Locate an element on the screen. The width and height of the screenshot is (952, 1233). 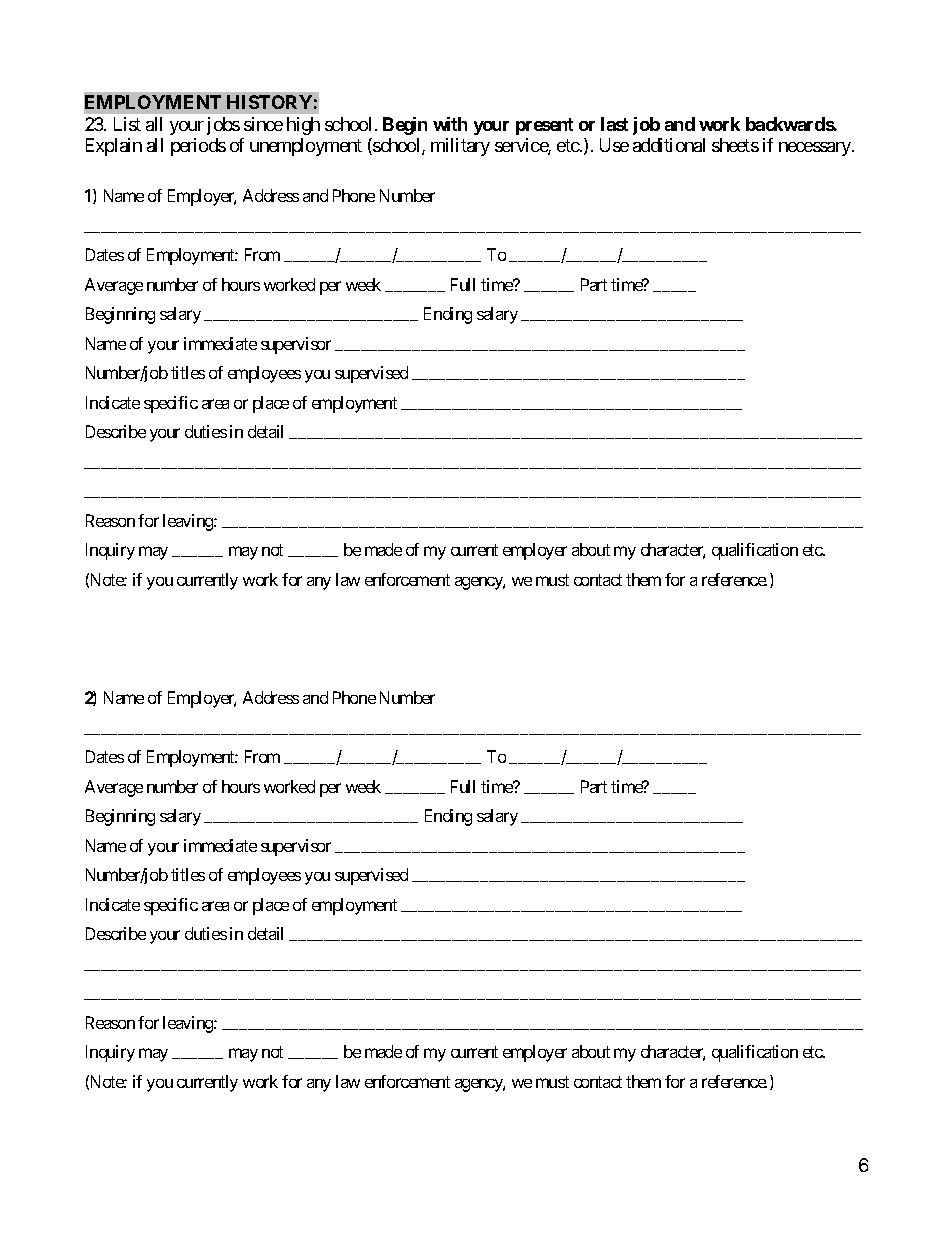
Use is located at coordinates (614, 145).
